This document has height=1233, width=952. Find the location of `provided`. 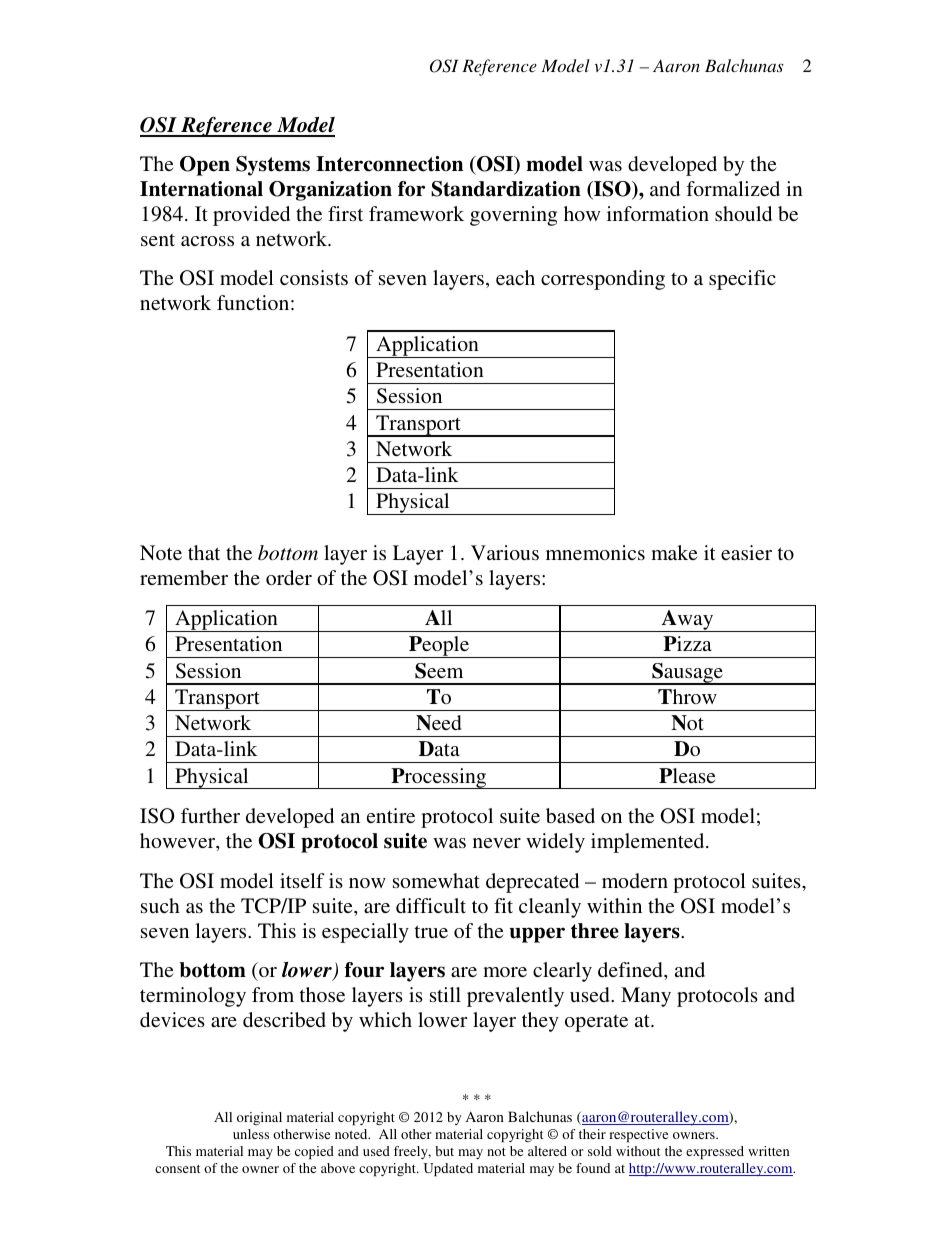

provided is located at coordinates (251, 216).
